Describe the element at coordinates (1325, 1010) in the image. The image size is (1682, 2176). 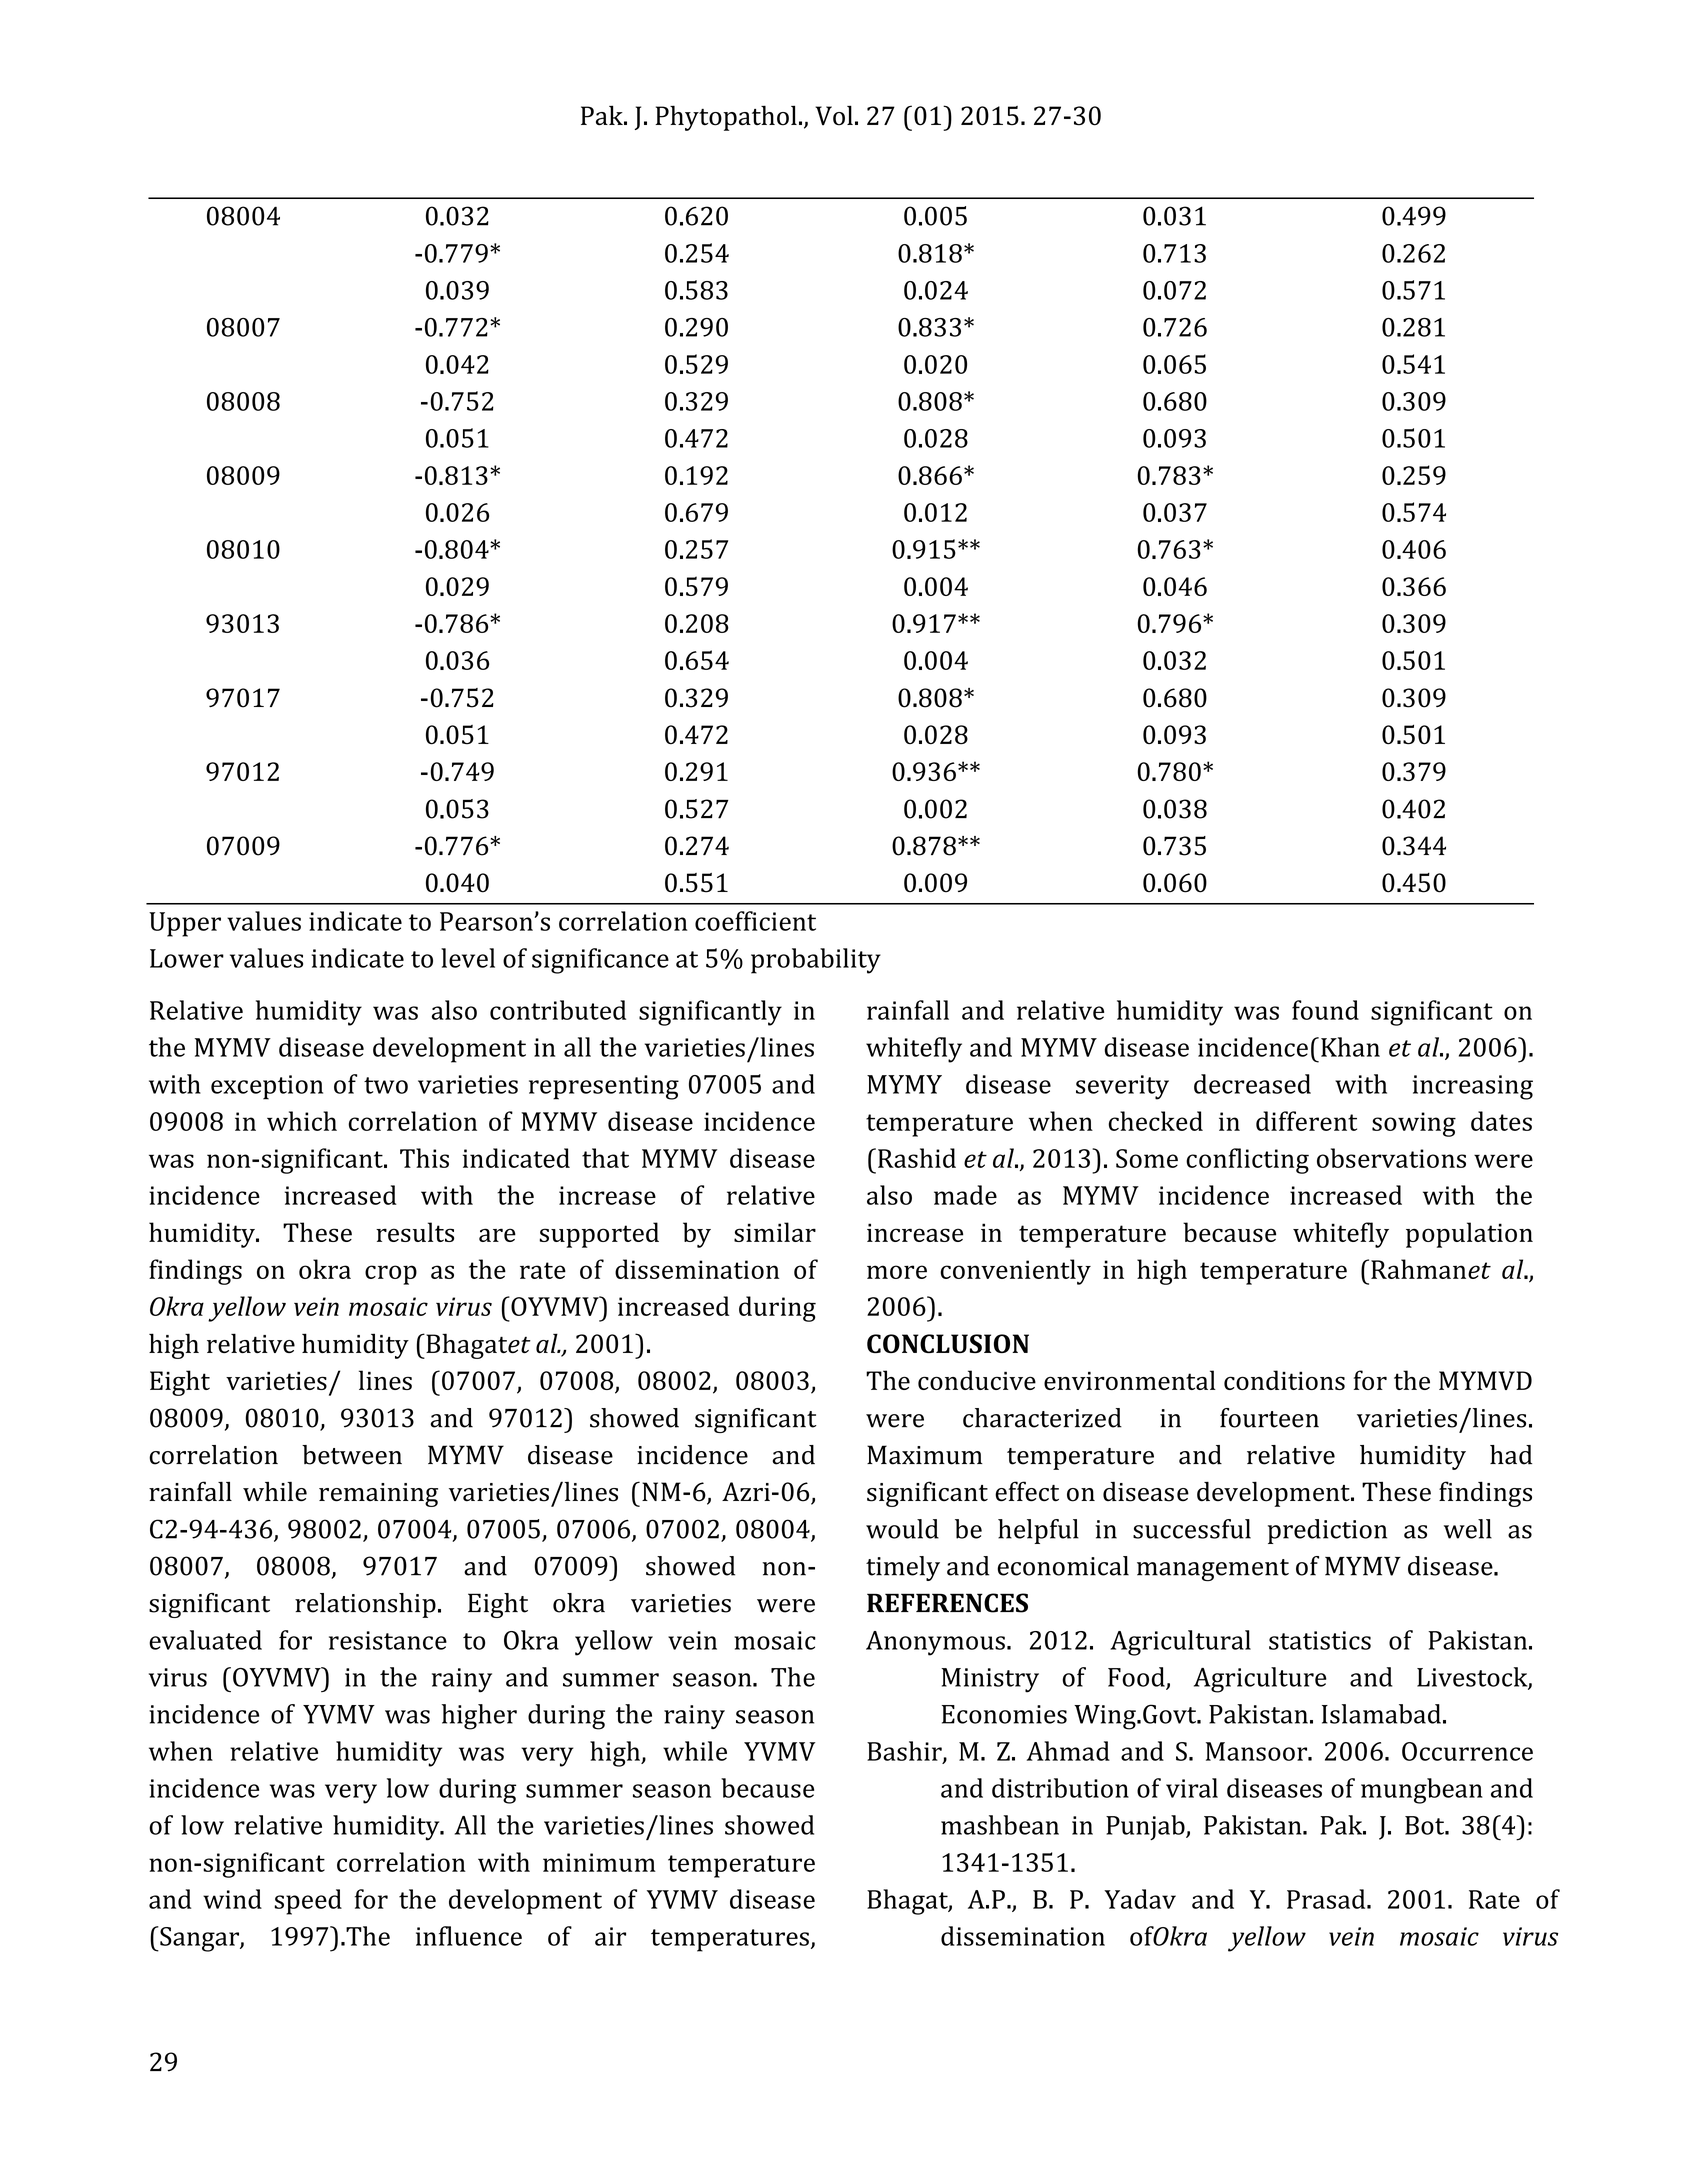
I see `found` at that location.
